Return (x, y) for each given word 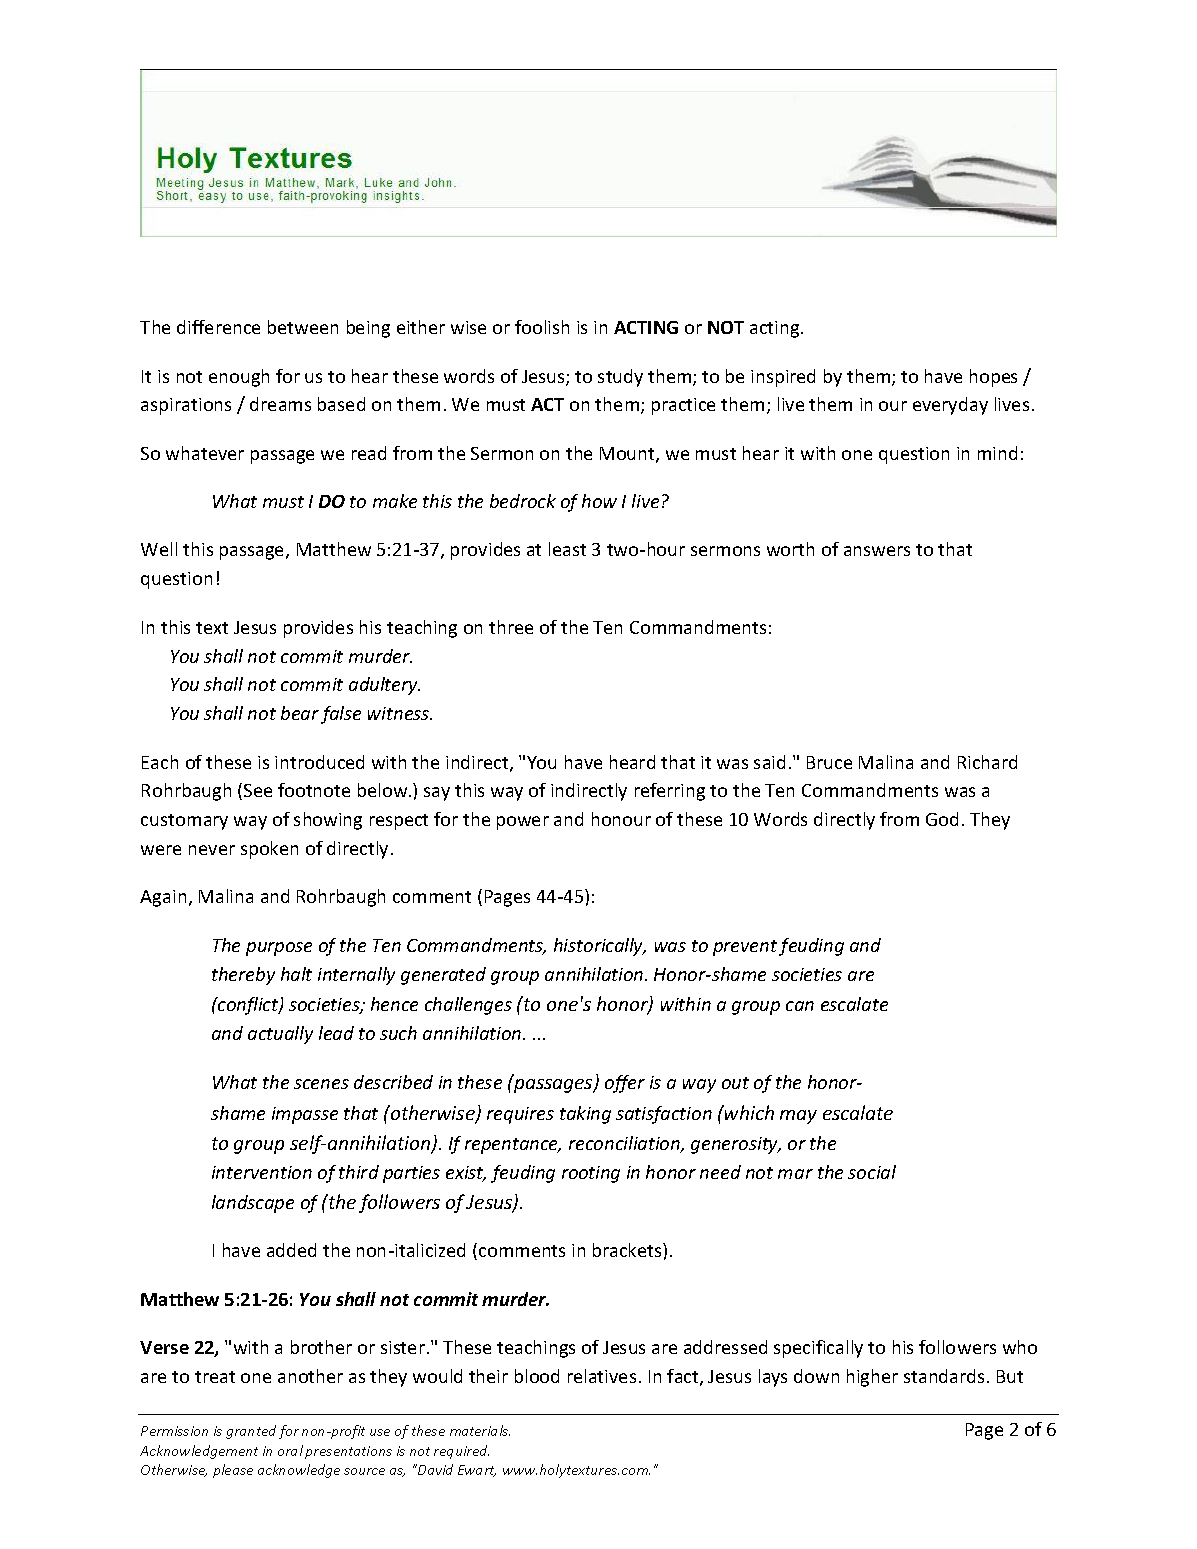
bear (300, 713)
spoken (269, 850)
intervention (262, 1172)
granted (251, 1432)
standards (944, 1376)
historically (600, 947)
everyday (950, 406)
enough (239, 378)
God (942, 819)
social (872, 1172)
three (511, 627)
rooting (591, 1174)
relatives (602, 1376)
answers (877, 551)
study (620, 378)
